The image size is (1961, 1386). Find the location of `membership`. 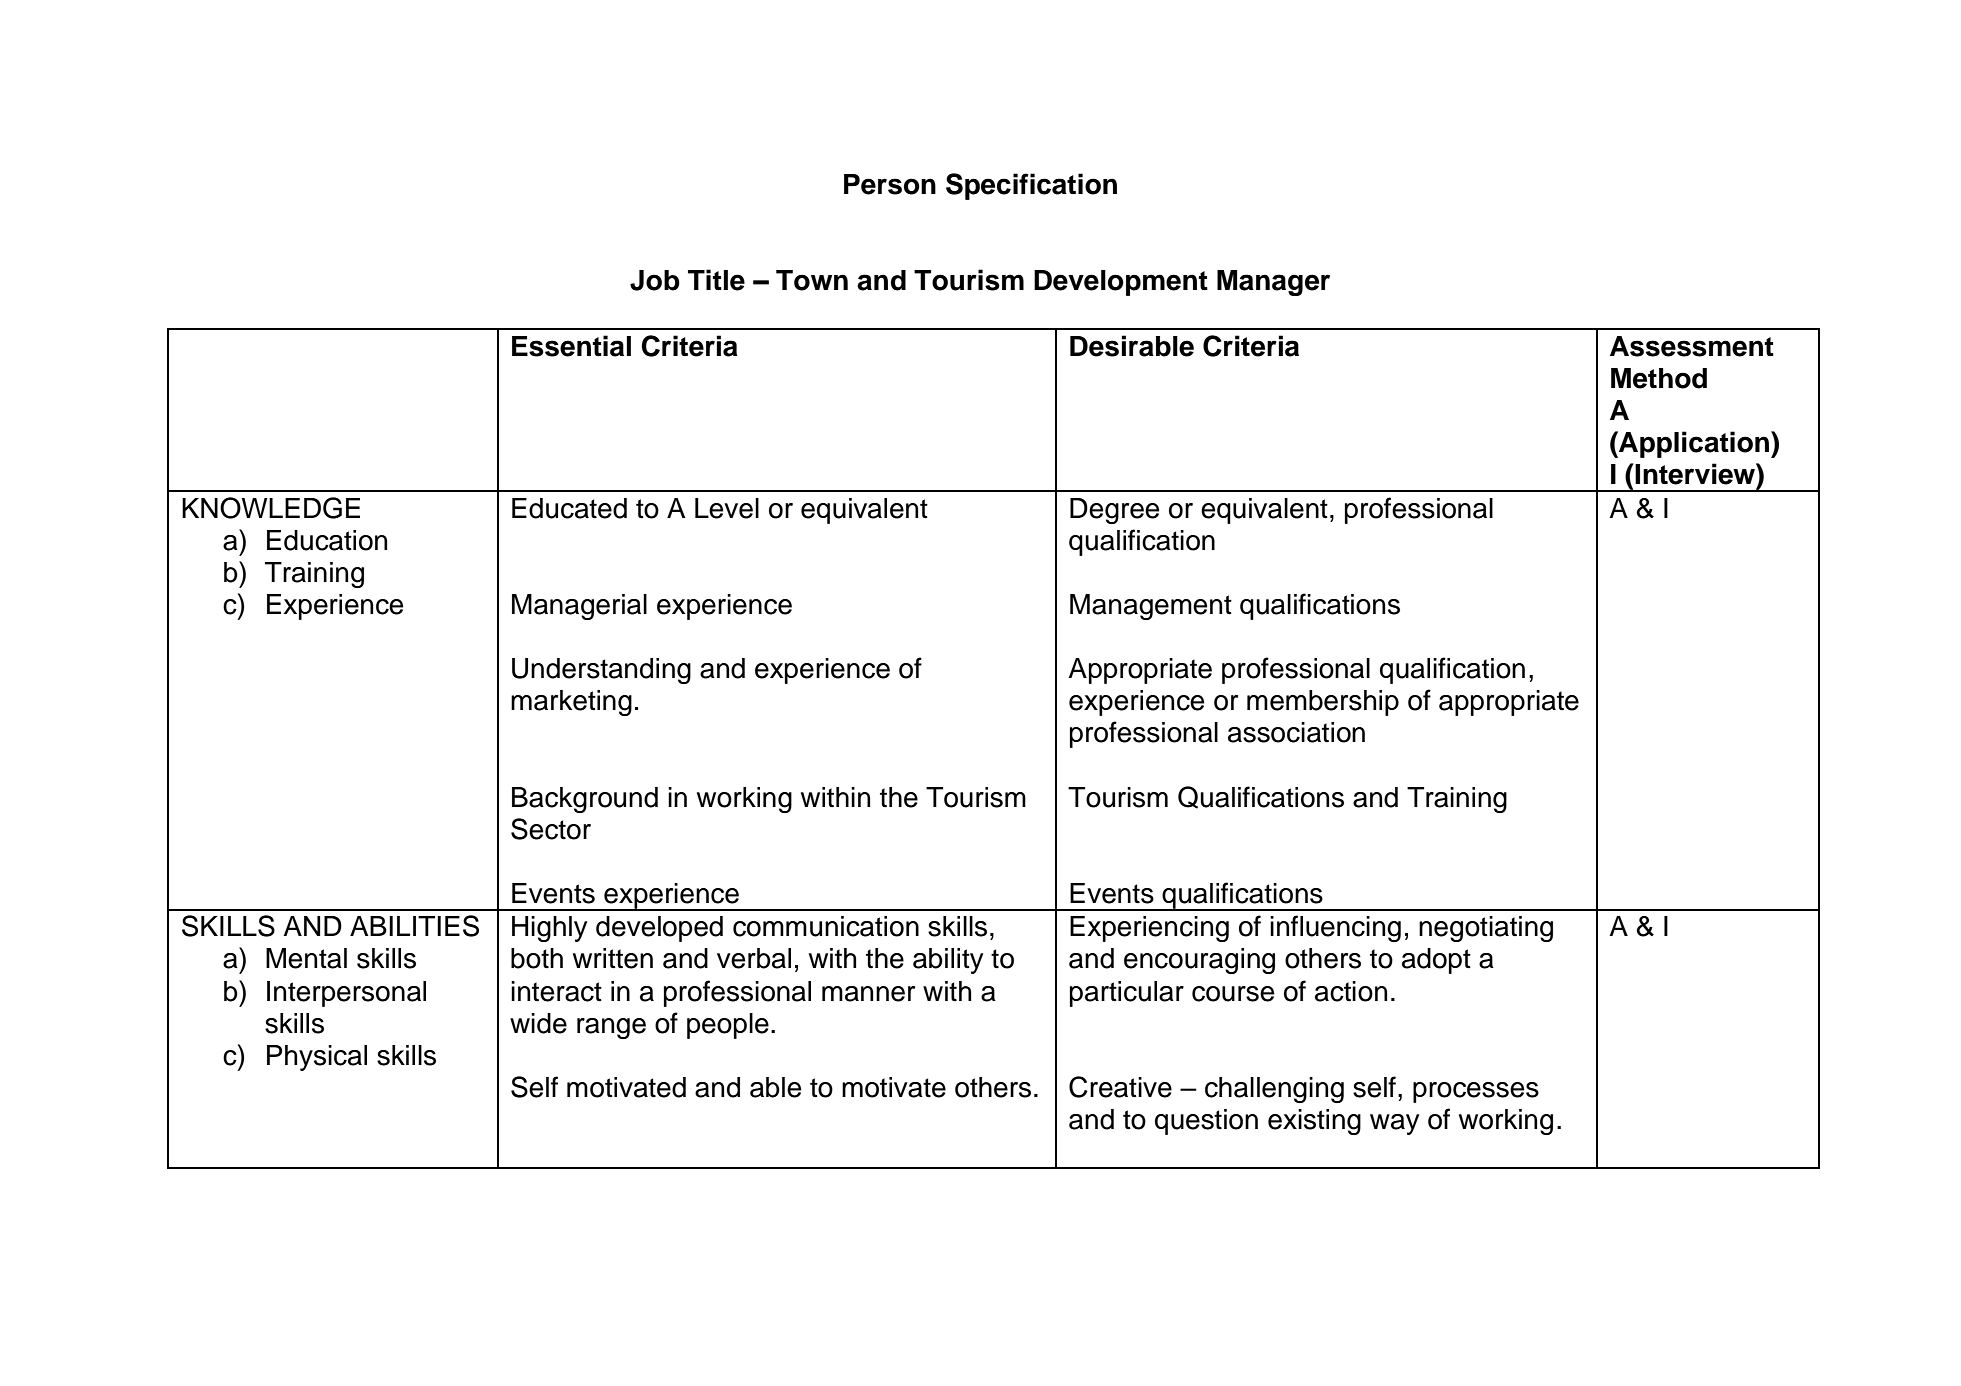

membership is located at coordinates (1323, 703).
